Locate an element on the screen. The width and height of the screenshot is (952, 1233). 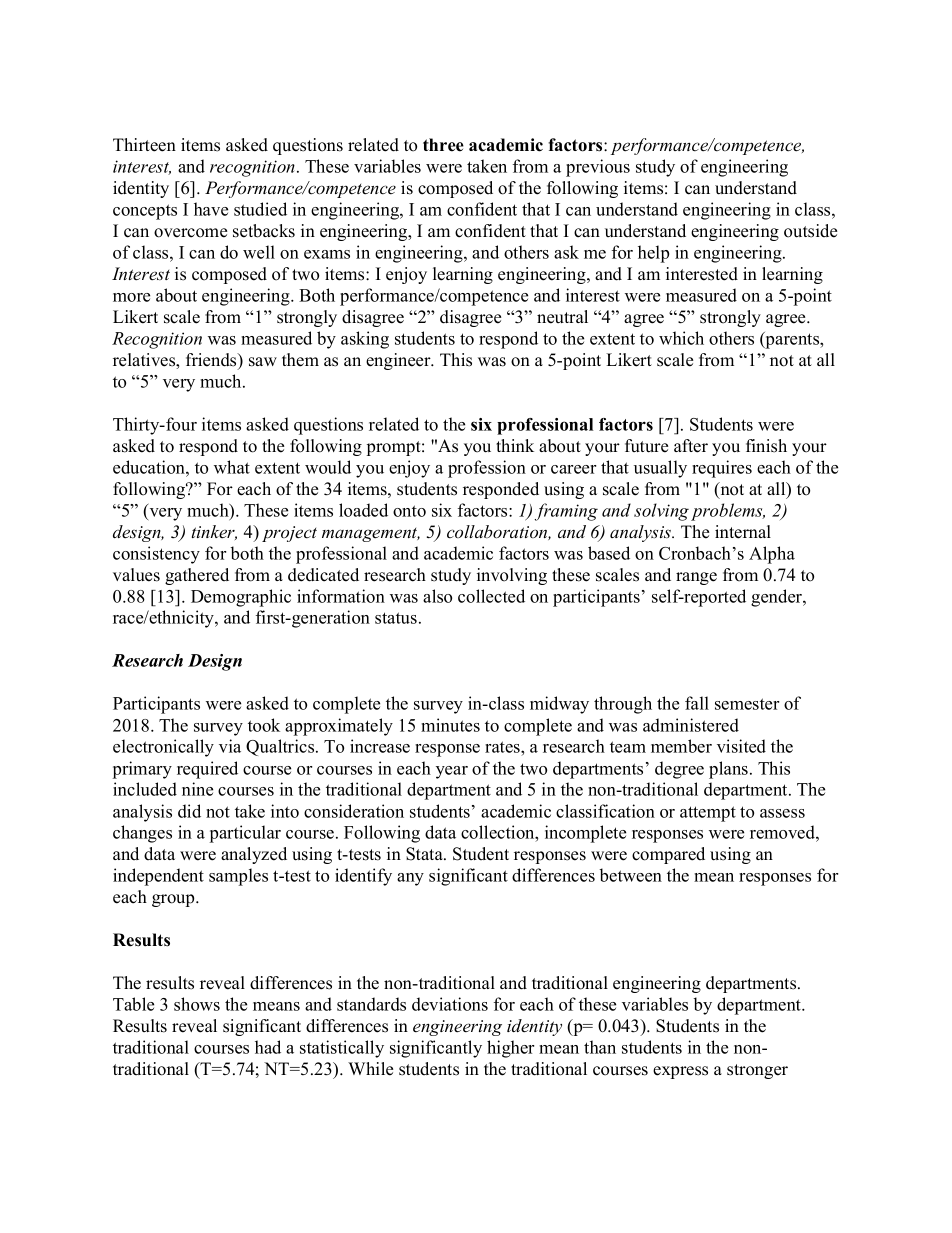
have is located at coordinates (211, 209).
